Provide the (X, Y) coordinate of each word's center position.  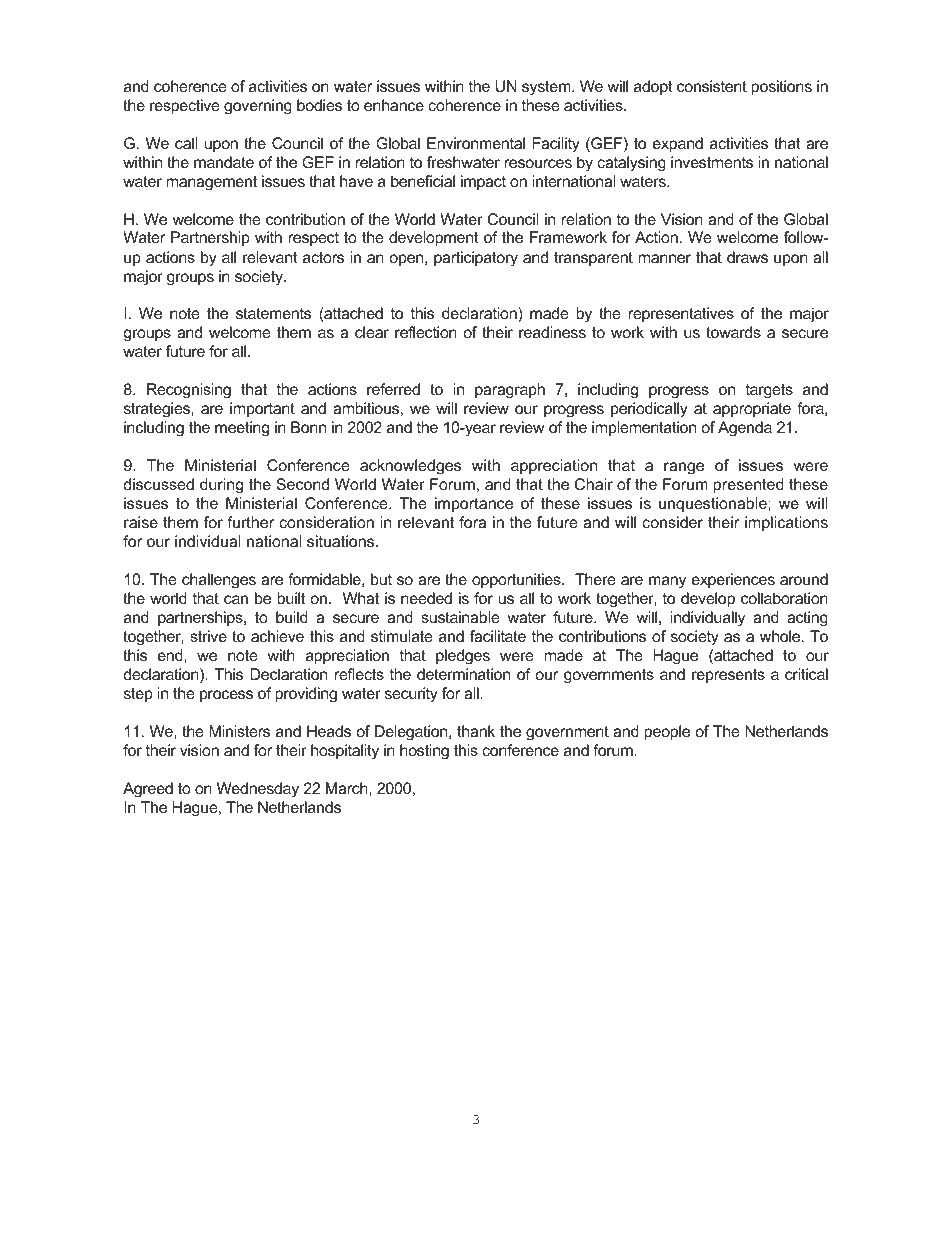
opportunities (517, 581)
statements (273, 313)
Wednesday (258, 790)
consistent (712, 86)
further (250, 522)
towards (733, 332)
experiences (733, 581)
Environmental (476, 143)
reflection (426, 332)
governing (258, 107)
